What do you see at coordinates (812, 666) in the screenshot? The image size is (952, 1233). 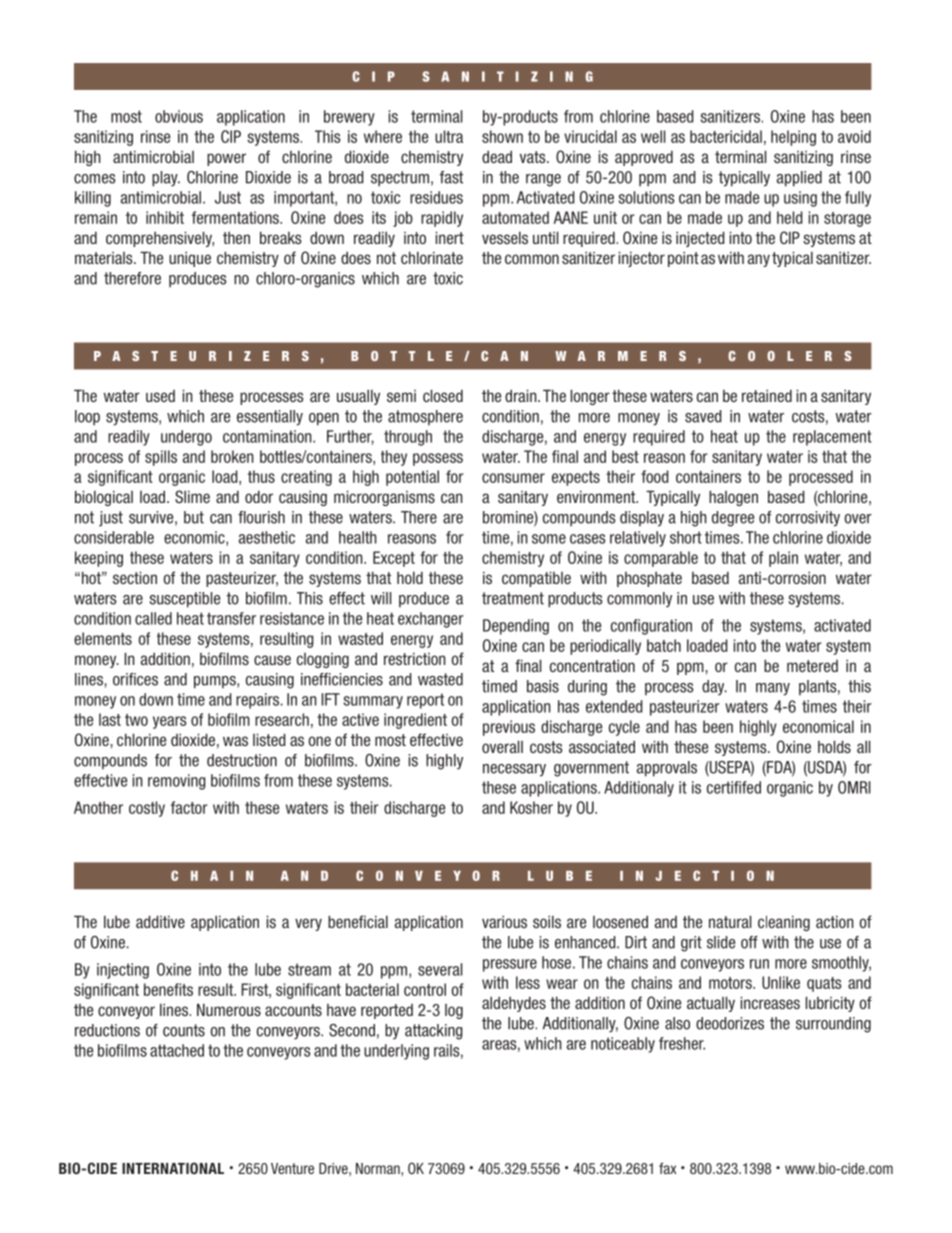 I see `metered` at bounding box center [812, 666].
